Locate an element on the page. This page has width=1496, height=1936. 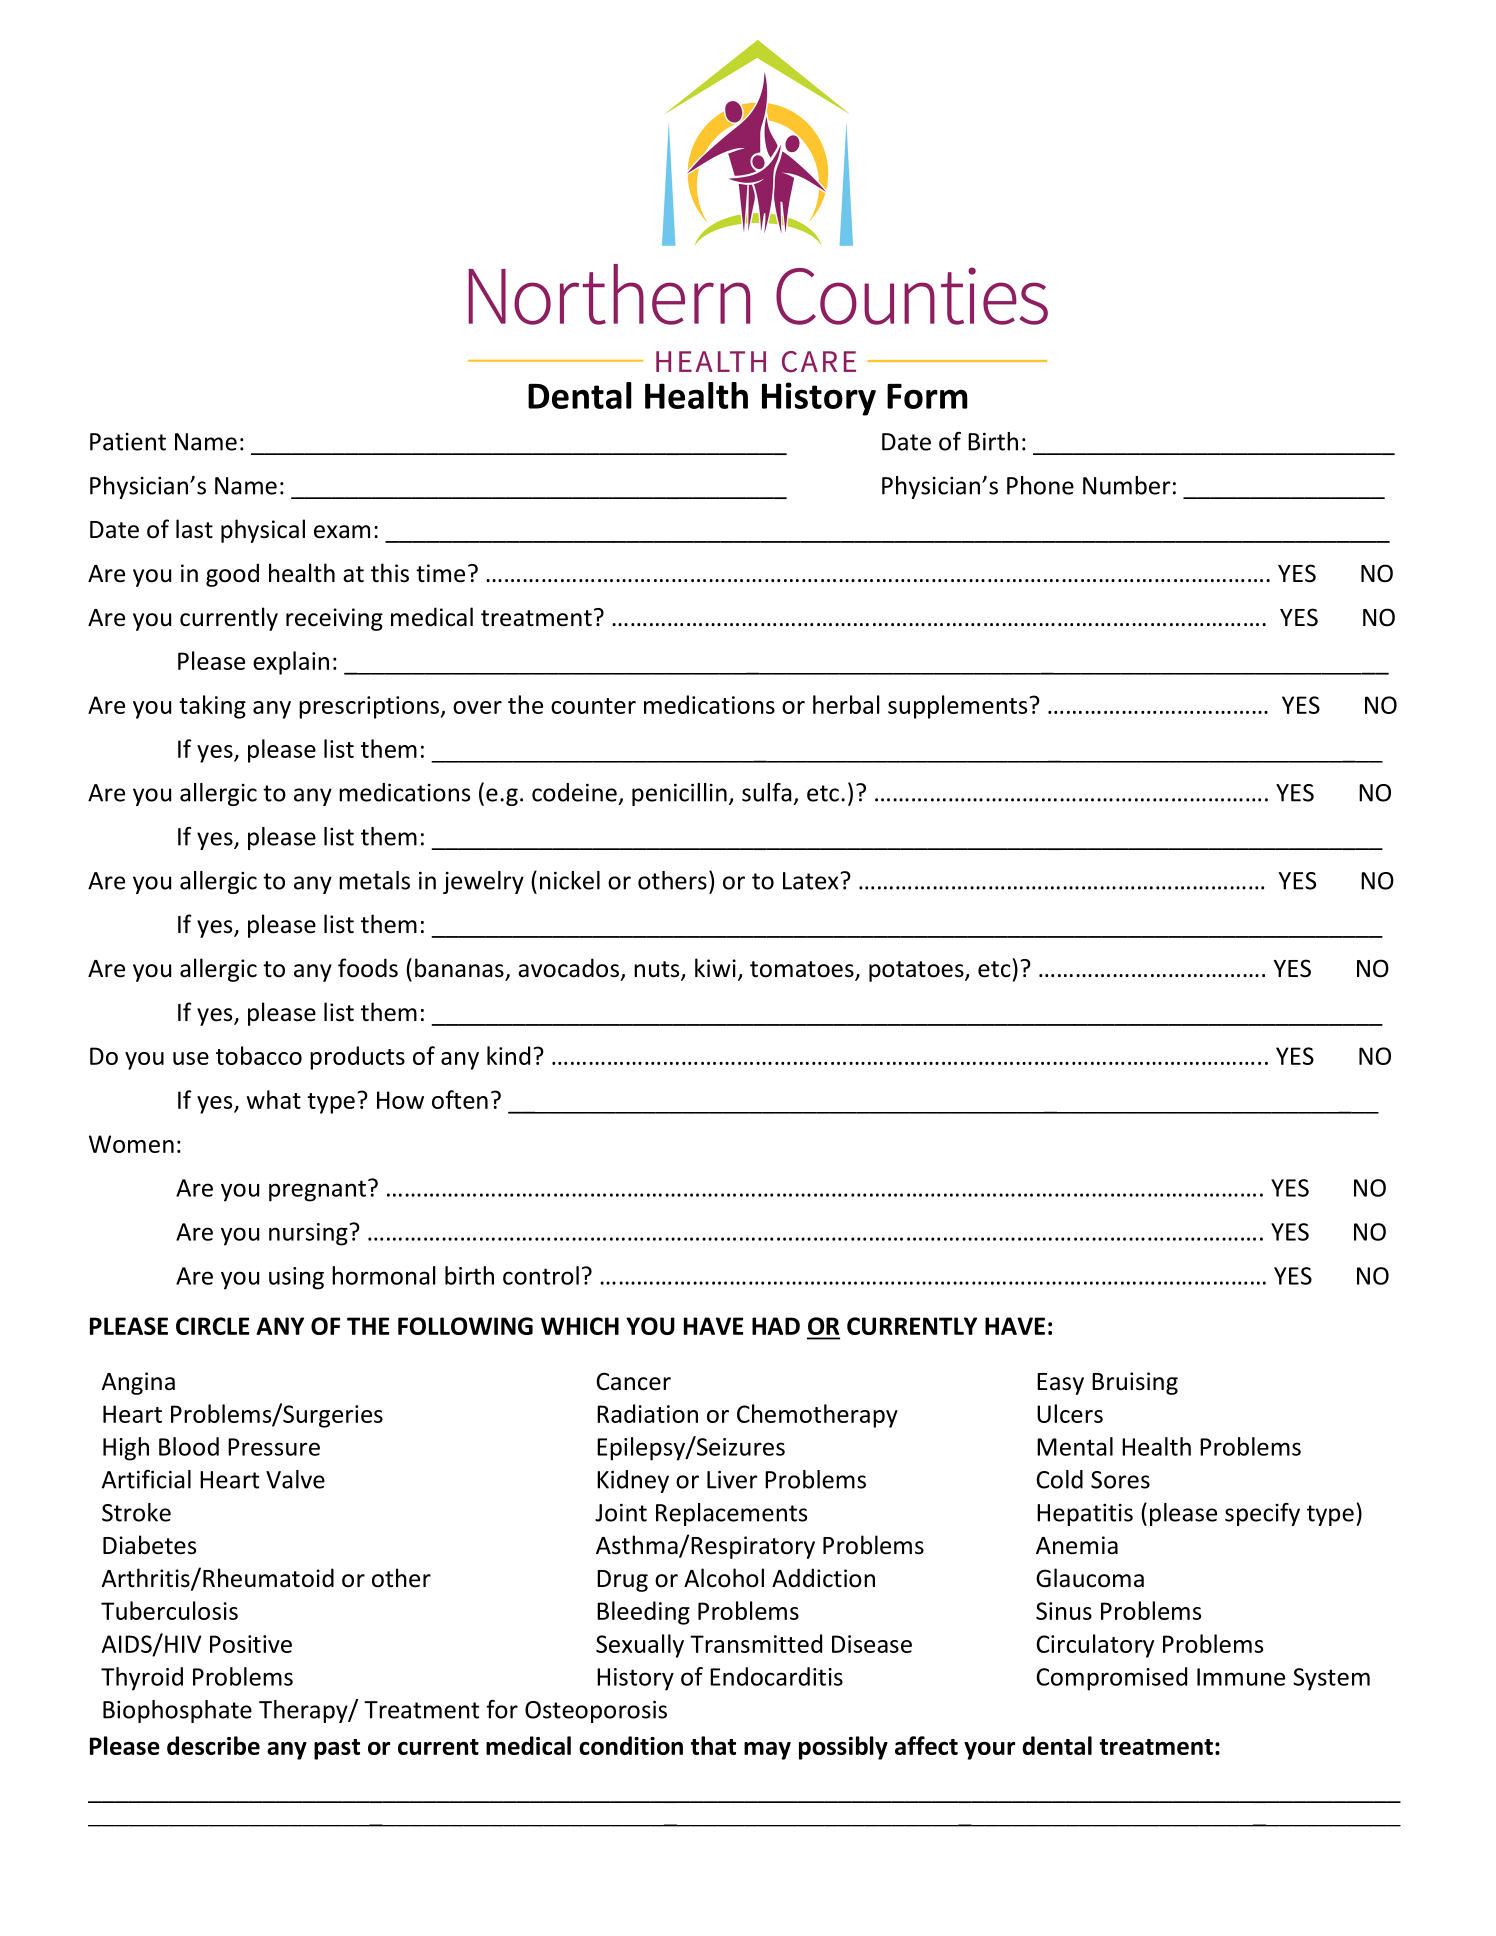
Bruising is located at coordinates (1135, 1383).
